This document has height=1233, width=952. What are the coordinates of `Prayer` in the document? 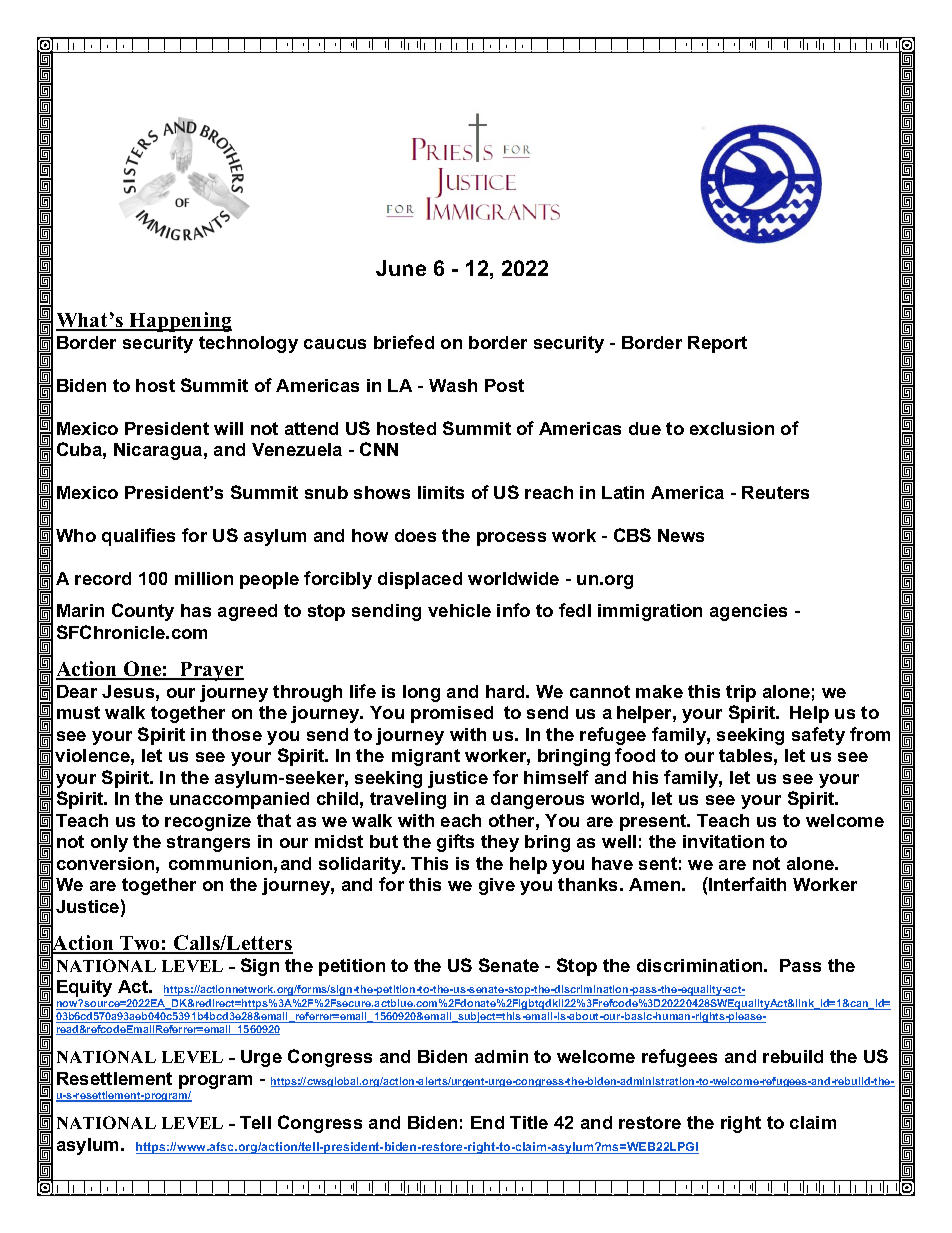 It's located at (211, 671).
